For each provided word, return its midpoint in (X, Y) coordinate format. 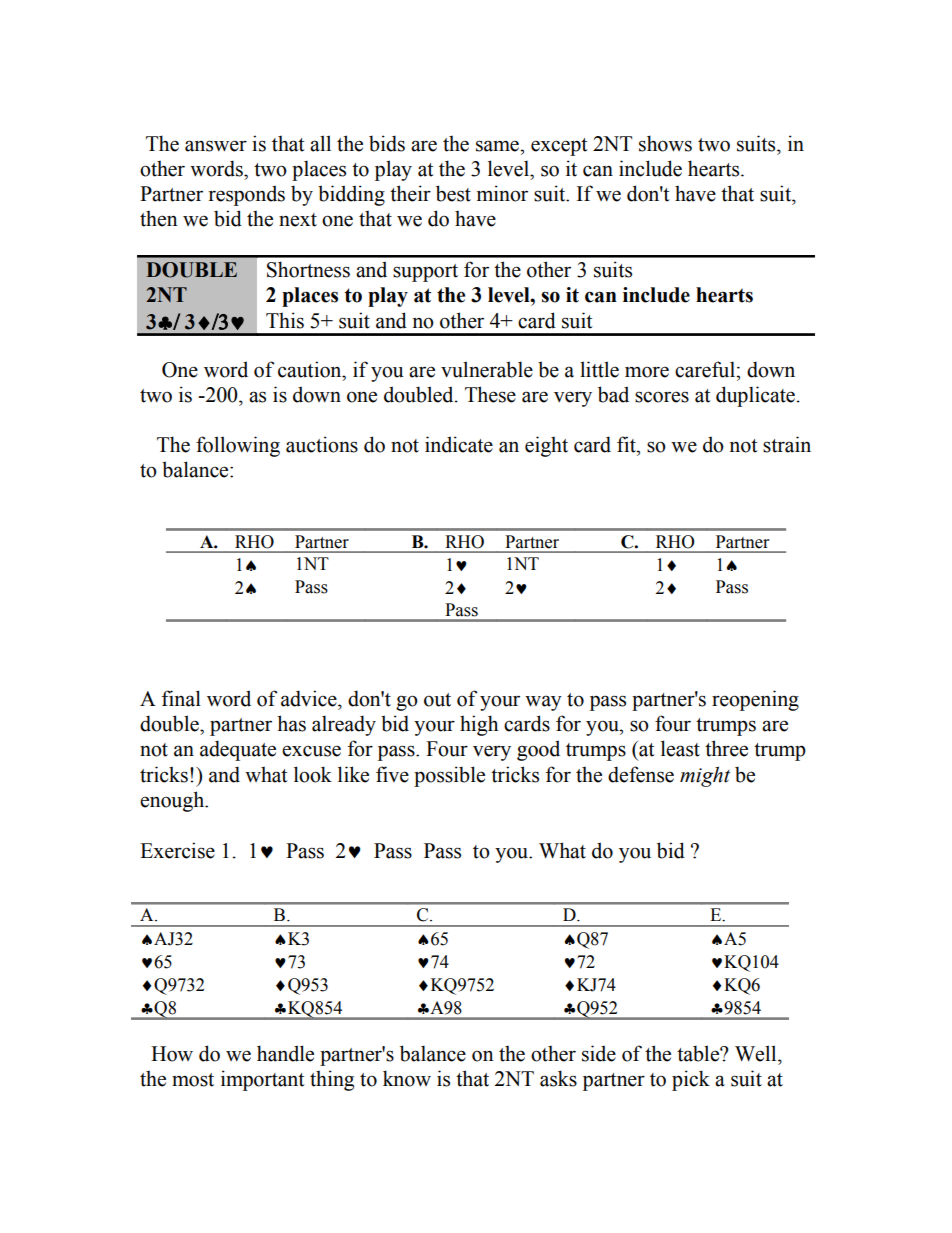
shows (665, 143)
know (407, 1078)
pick (691, 1080)
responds (247, 195)
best (453, 193)
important (262, 1080)
